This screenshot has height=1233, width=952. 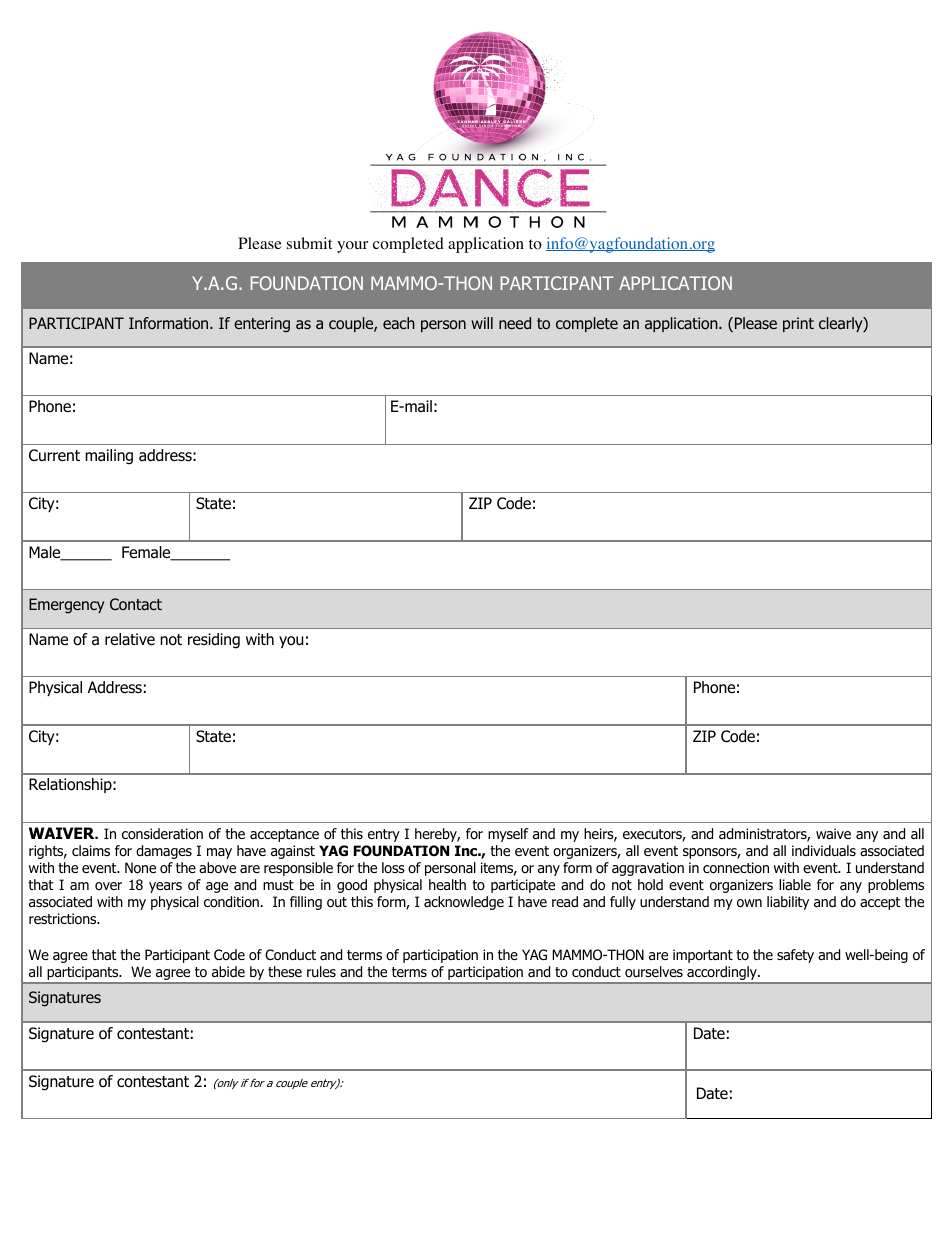 What do you see at coordinates (228, 972) in the screenshot?
I see `abide` at bounding box center [228, 972].
